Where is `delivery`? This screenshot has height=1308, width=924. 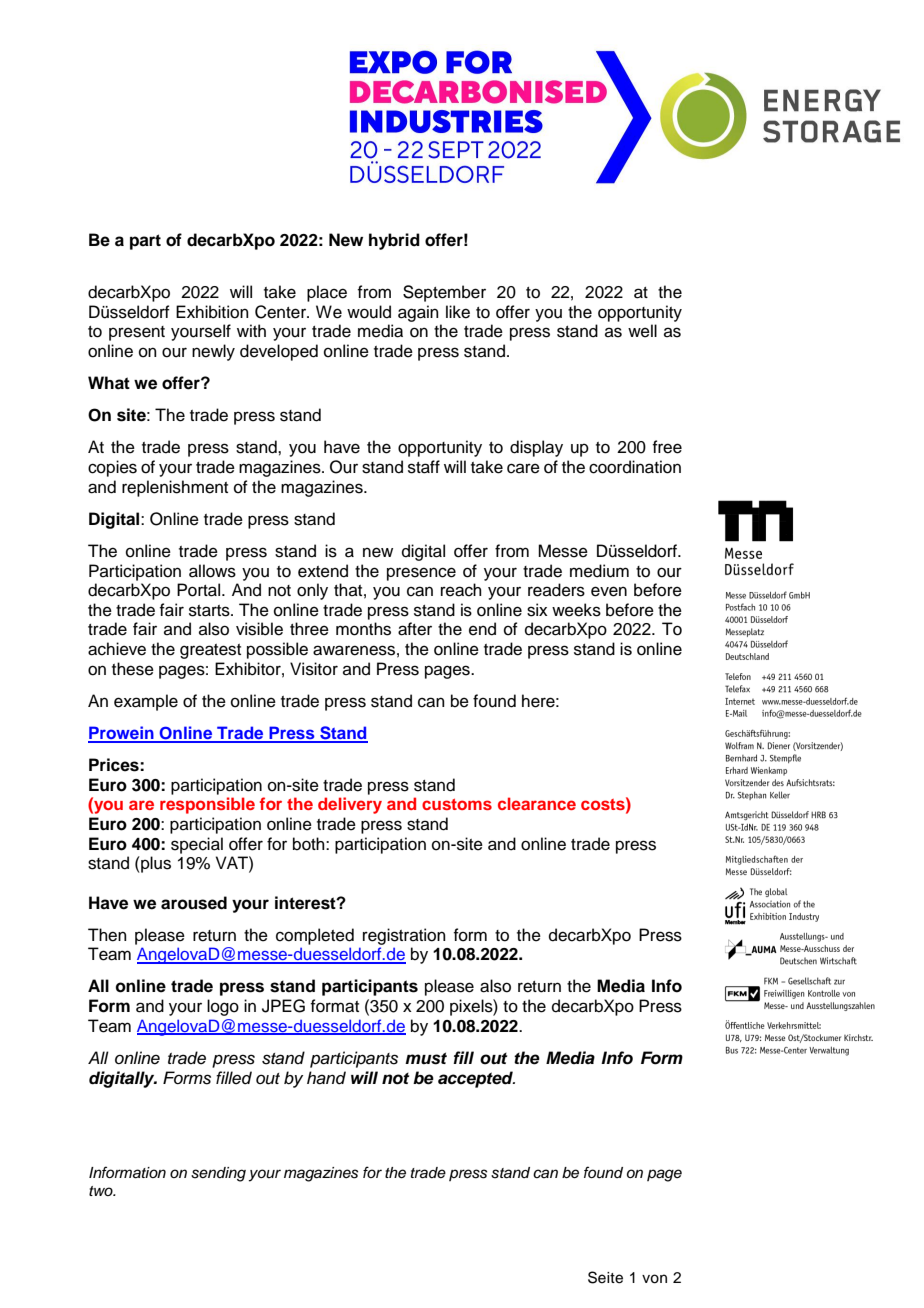
delivery is located at coordinates (350, 805).
